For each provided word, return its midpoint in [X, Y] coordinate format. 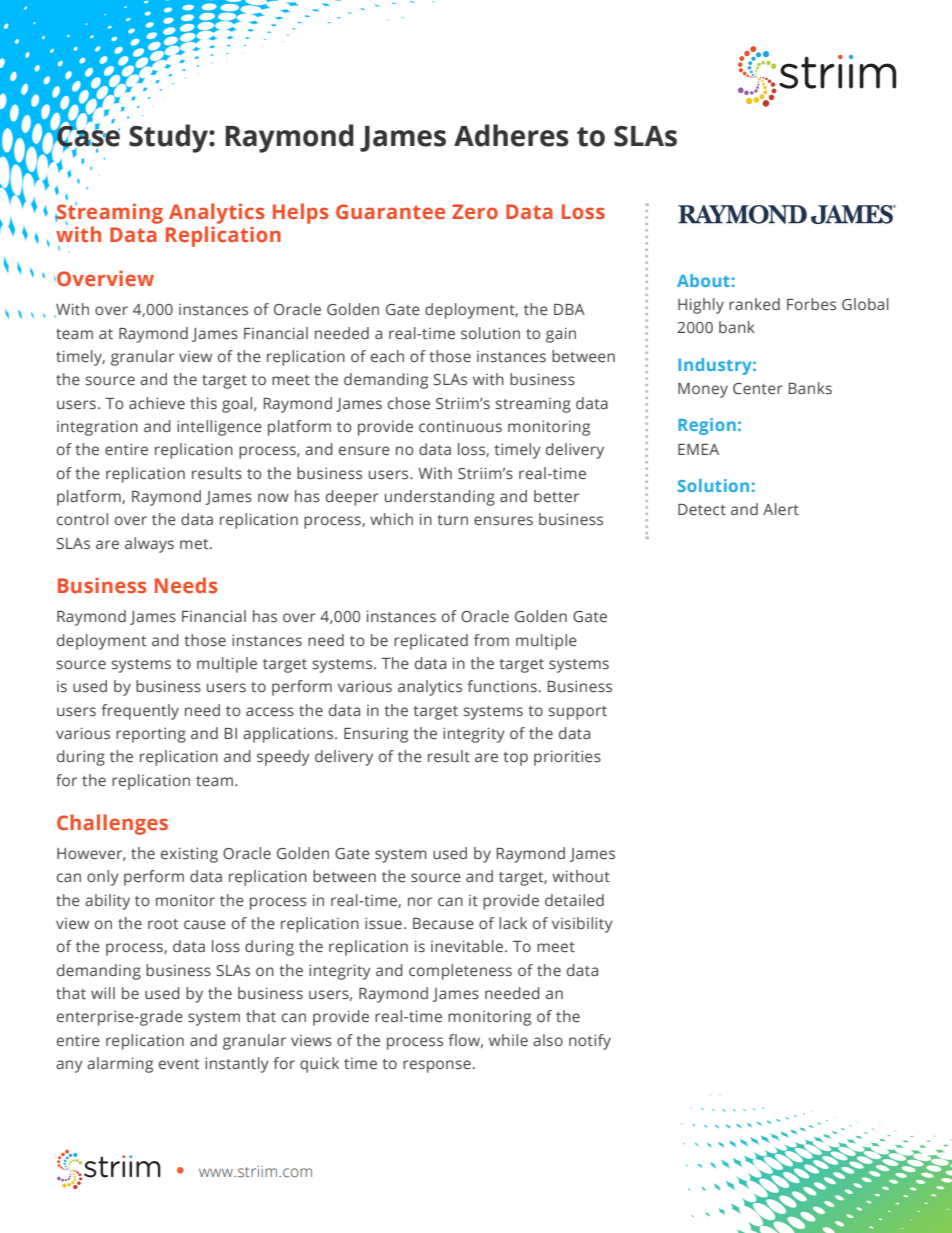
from [491, 640]
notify [590, 1042]
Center [758, 389]
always [149, 545]
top [515, 759]
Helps [300, 213]
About [703, 280]
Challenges [112, 824]
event [179, 1064]
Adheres [511, 135]
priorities [567, 758]
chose [409, 403]
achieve [157, 403]
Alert [781, 509]
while [508, 1040]
